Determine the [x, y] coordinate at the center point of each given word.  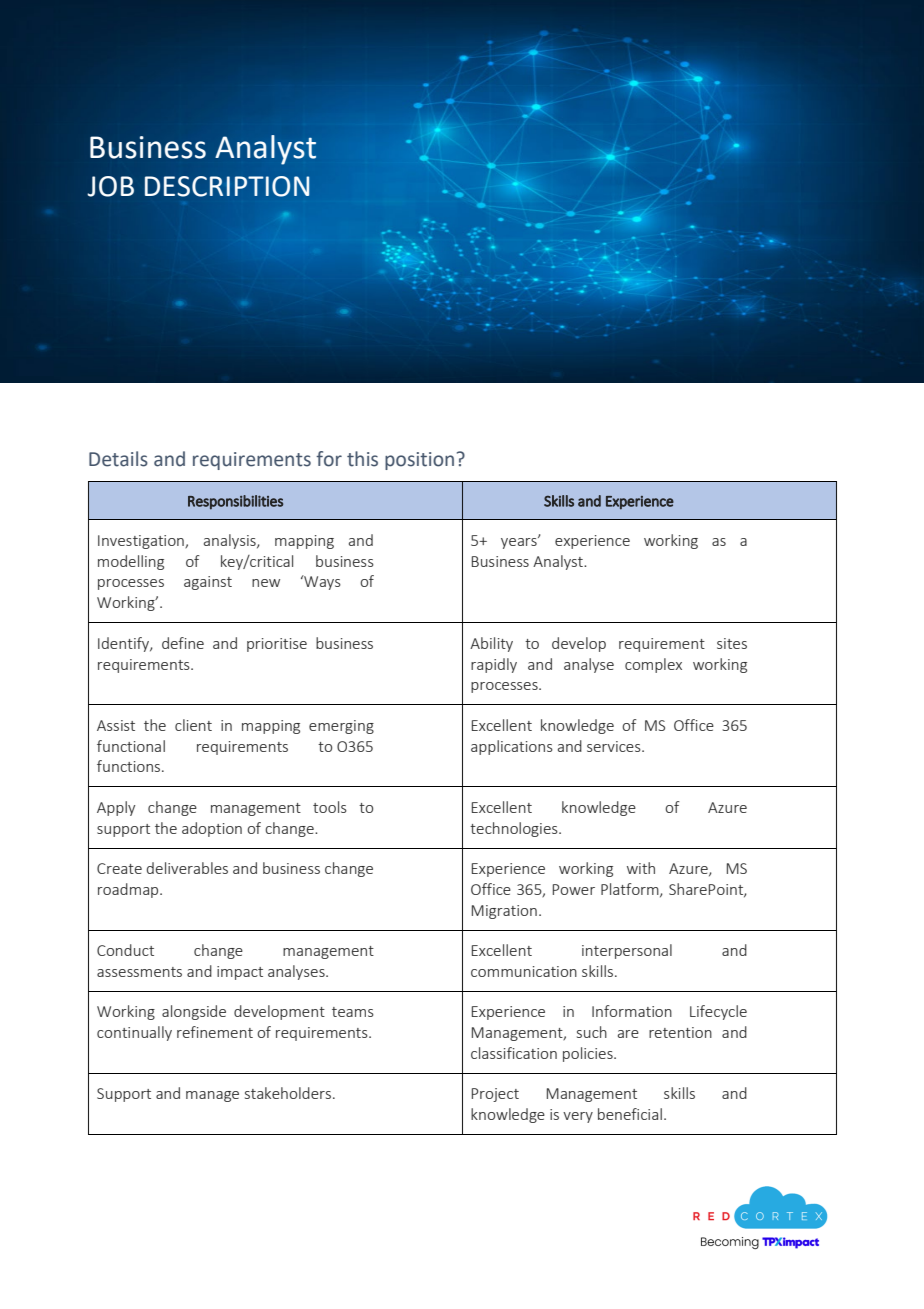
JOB [110, 186]
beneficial [630, 1114]
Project [495, 1095]
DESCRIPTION [227, 186]
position [419, 461]
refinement [215, 1032]
